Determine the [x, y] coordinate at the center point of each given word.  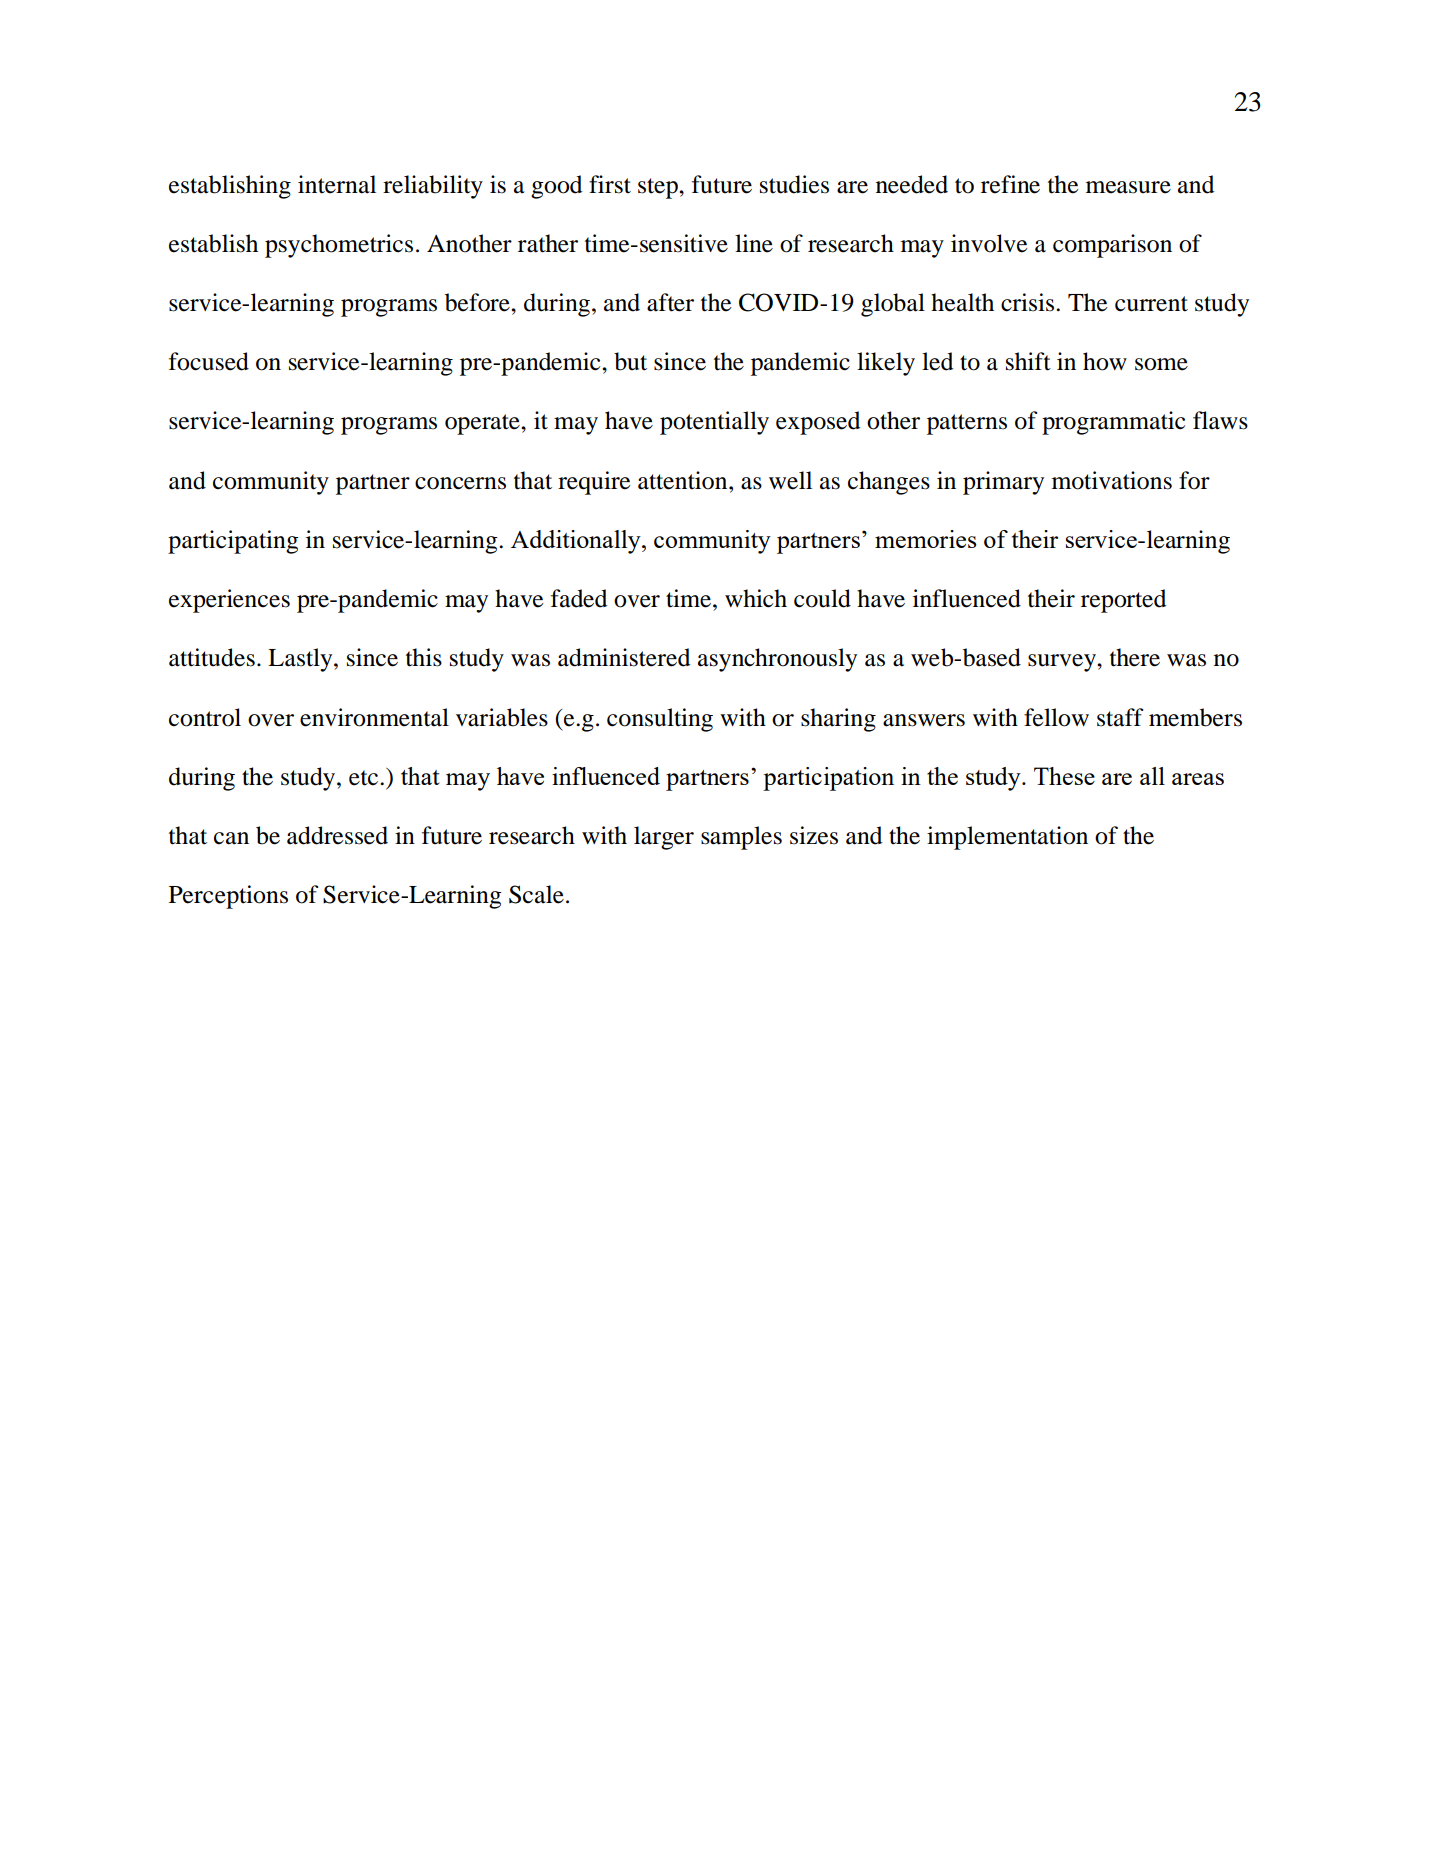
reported [1123, 601]
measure [1128, 187]
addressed [337, 835]
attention [684, 480]
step [659, 188]
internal [337, 184]
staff [1120, 717]
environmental [374, 717]
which [756, 598]
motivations [1112, 480]
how [1105, 361]
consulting [660, 720]
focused [209, 361]
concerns [460, 483]
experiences [229, 601]
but [630, 361]
